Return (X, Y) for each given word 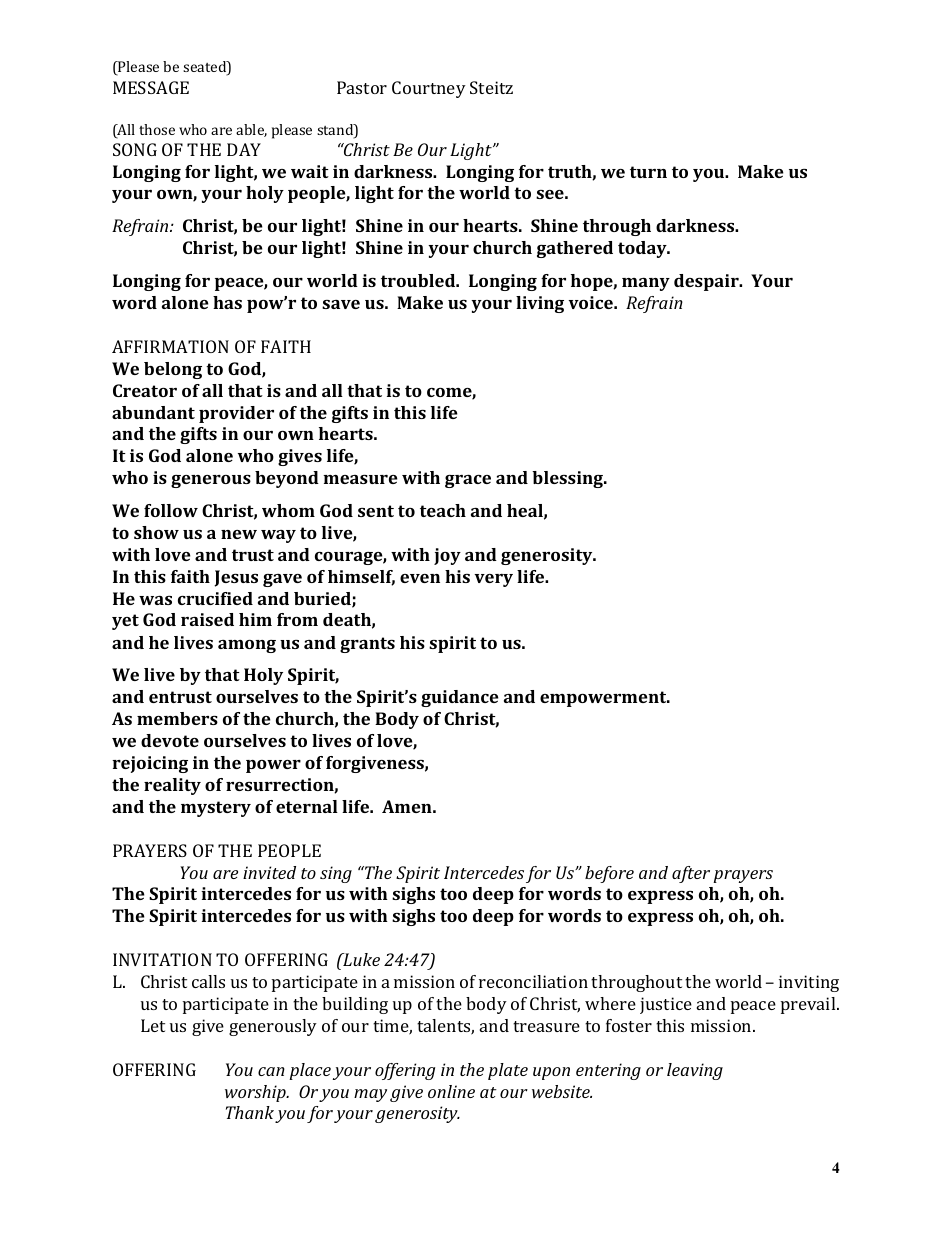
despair (707, 282)
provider (236, 414)
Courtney (429, 89)
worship (256, 1093)
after (691, 874)
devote (170, 740)
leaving (695, 1071)
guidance (460, 698)
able (251, 130)
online (451, 1091)
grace (468, 481)
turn (648, 172)
